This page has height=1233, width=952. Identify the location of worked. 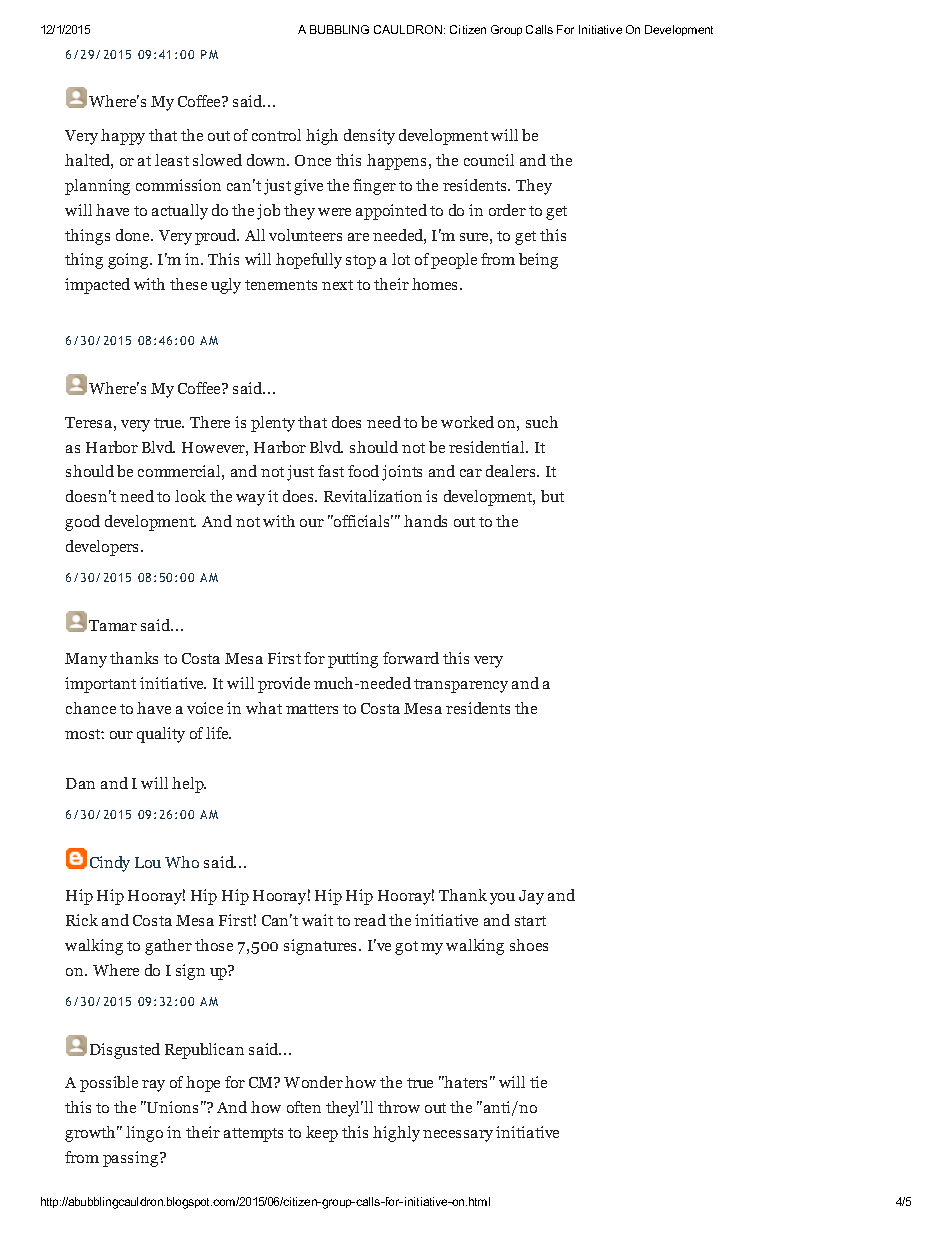
(467, 422).
